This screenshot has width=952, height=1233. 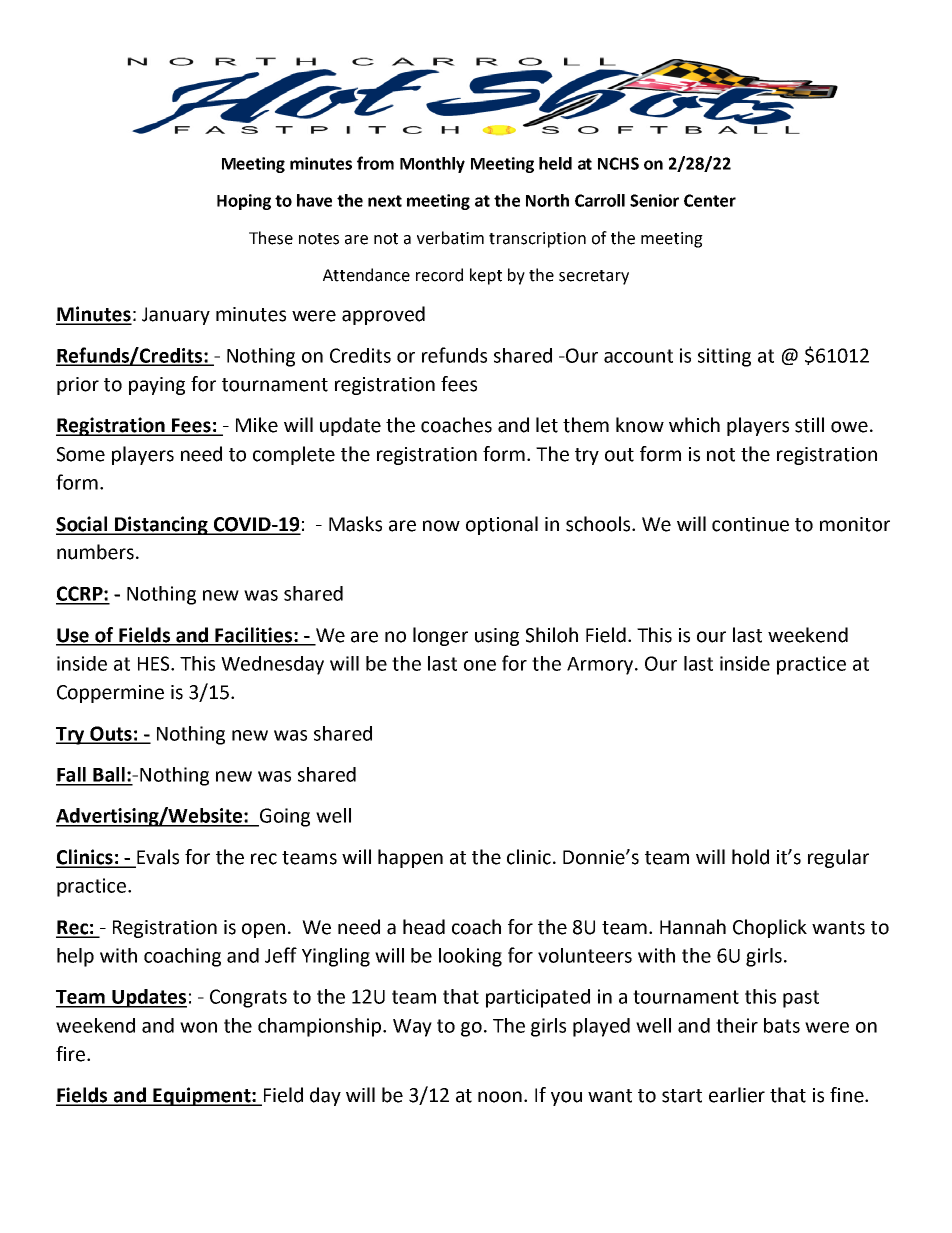 What do you see at coordinates (710, 200) in the screenshot?
I see `Center` at bounding box center [710, 200].
